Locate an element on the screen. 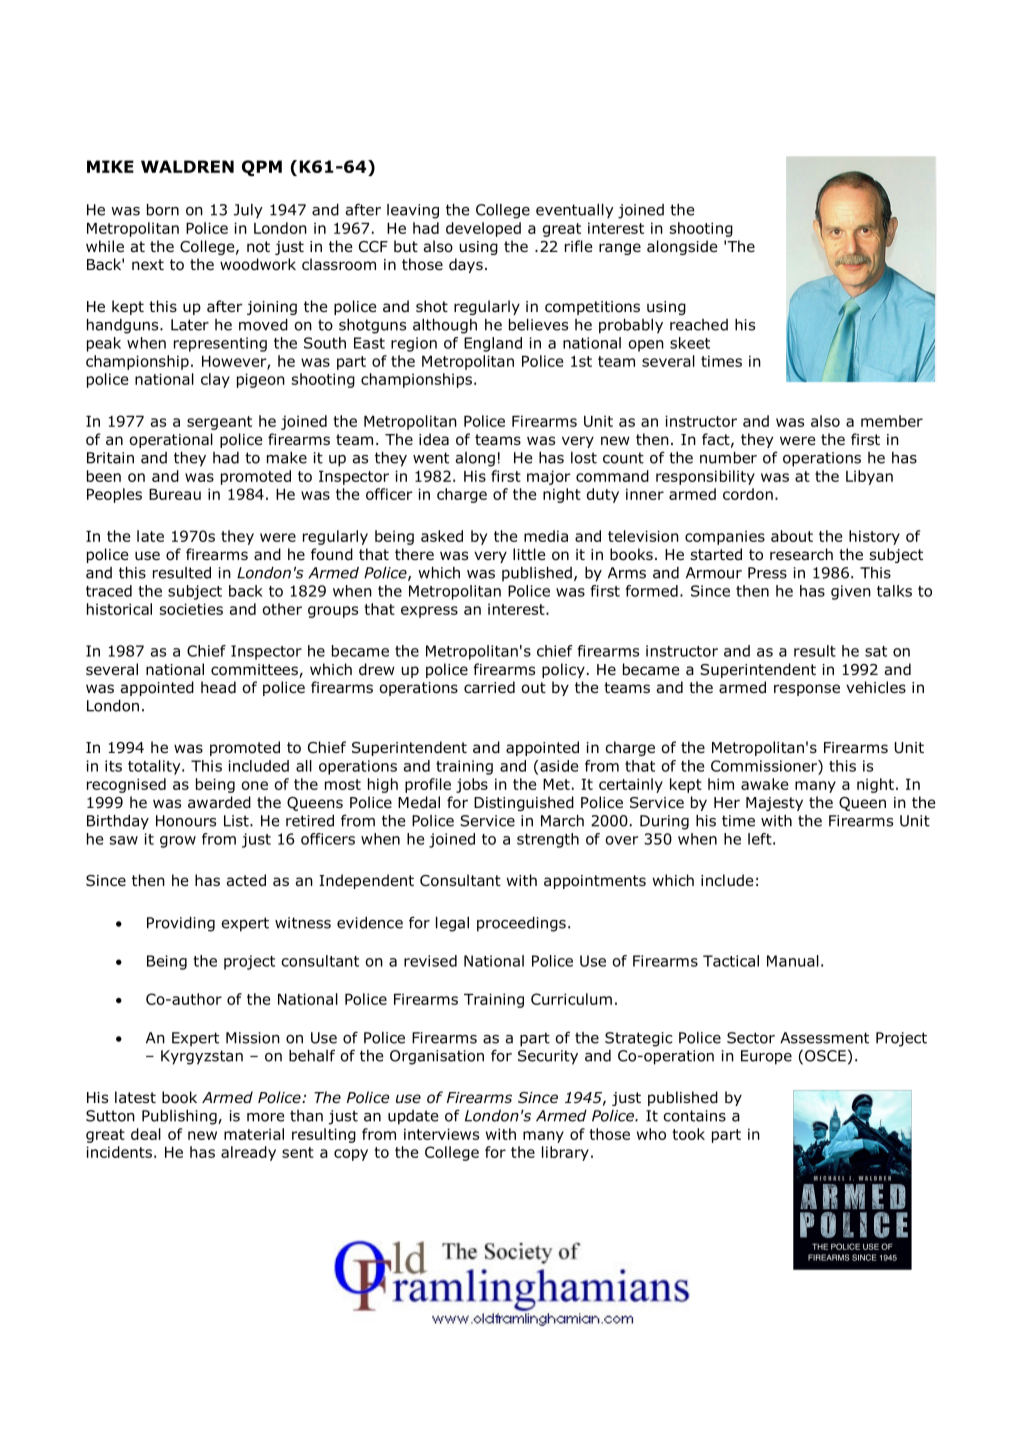  range is located at coordinates (620, 249).
